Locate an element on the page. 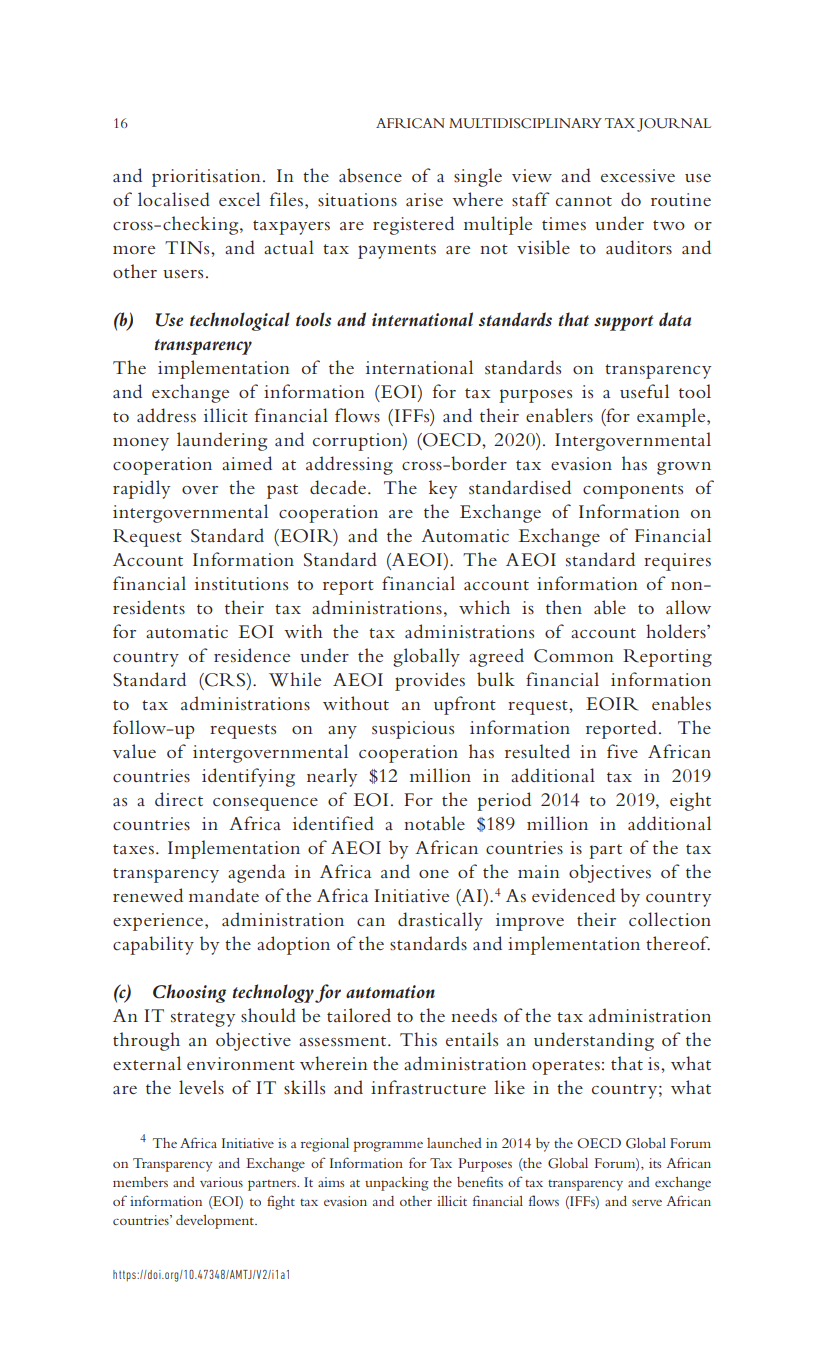 This image has width=826, height=1347. excessive is located at coordinates (638, 176).
